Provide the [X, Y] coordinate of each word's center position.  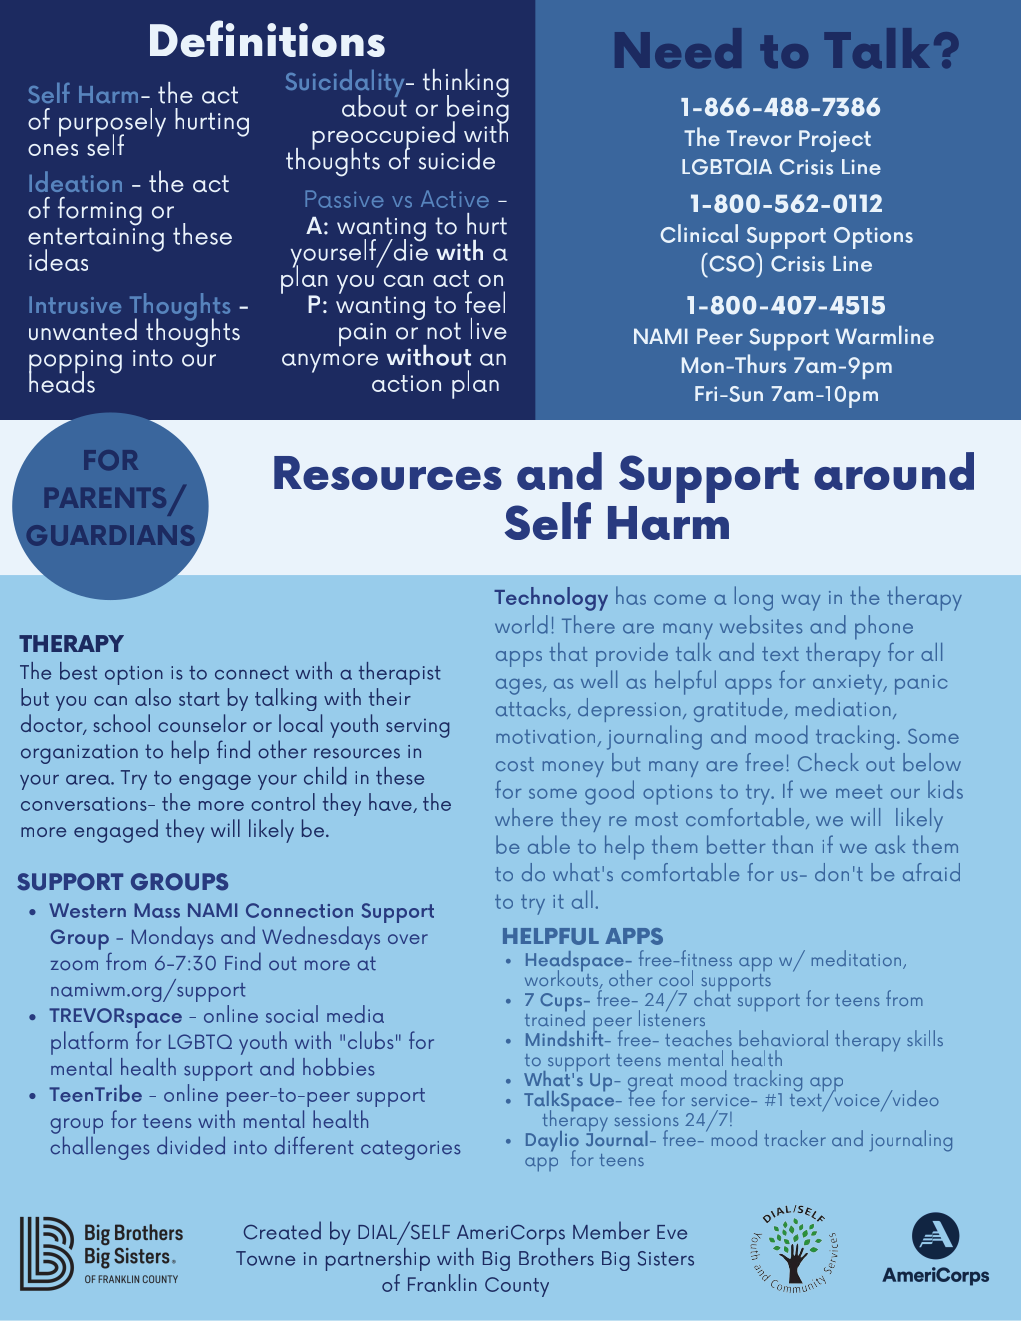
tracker [795, 1138]
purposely [112, 123]
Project [835, 141]
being [478, 109]
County [517, 1287]
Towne [265, 1258]
